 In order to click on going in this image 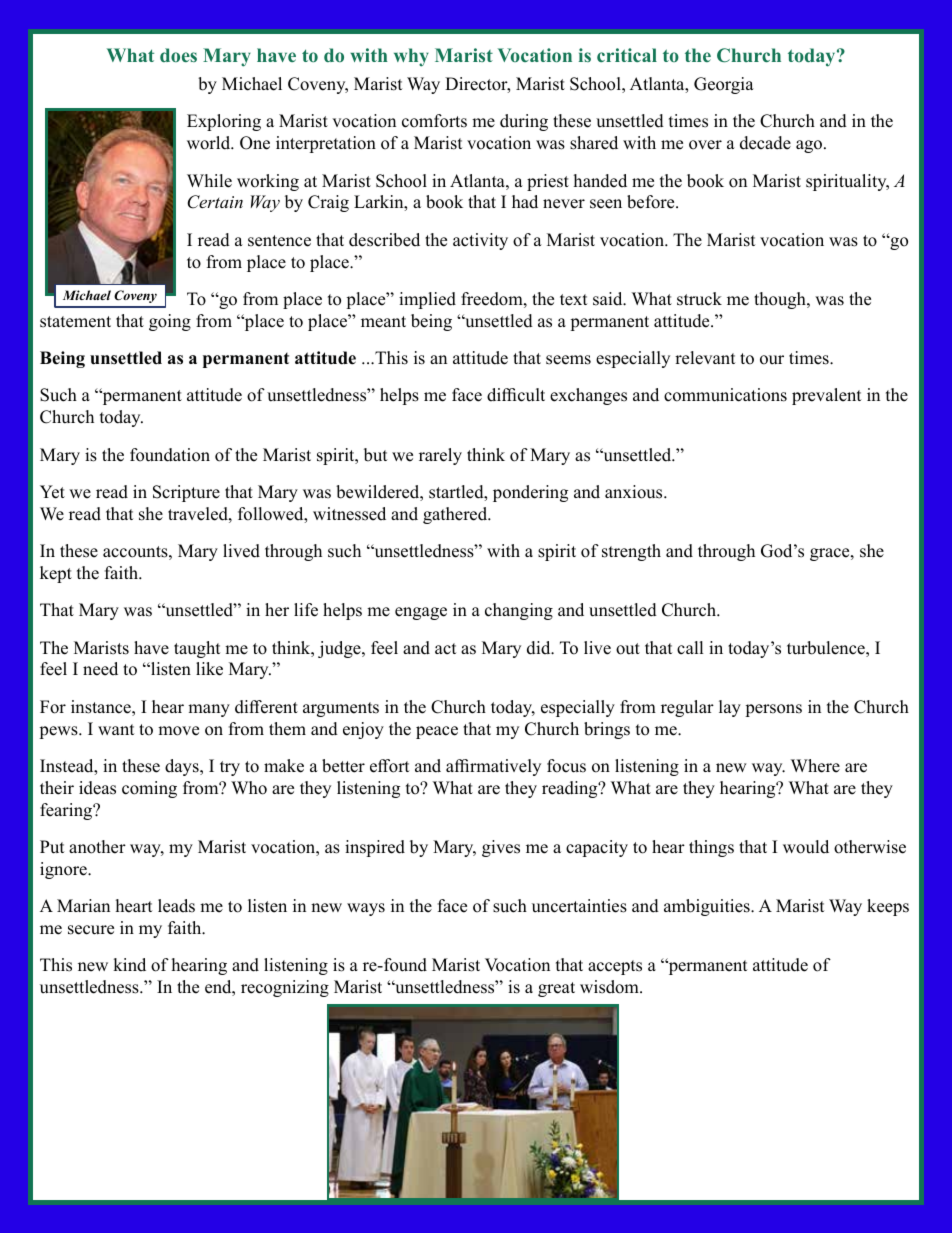, I will do `click(170, 322)`.
